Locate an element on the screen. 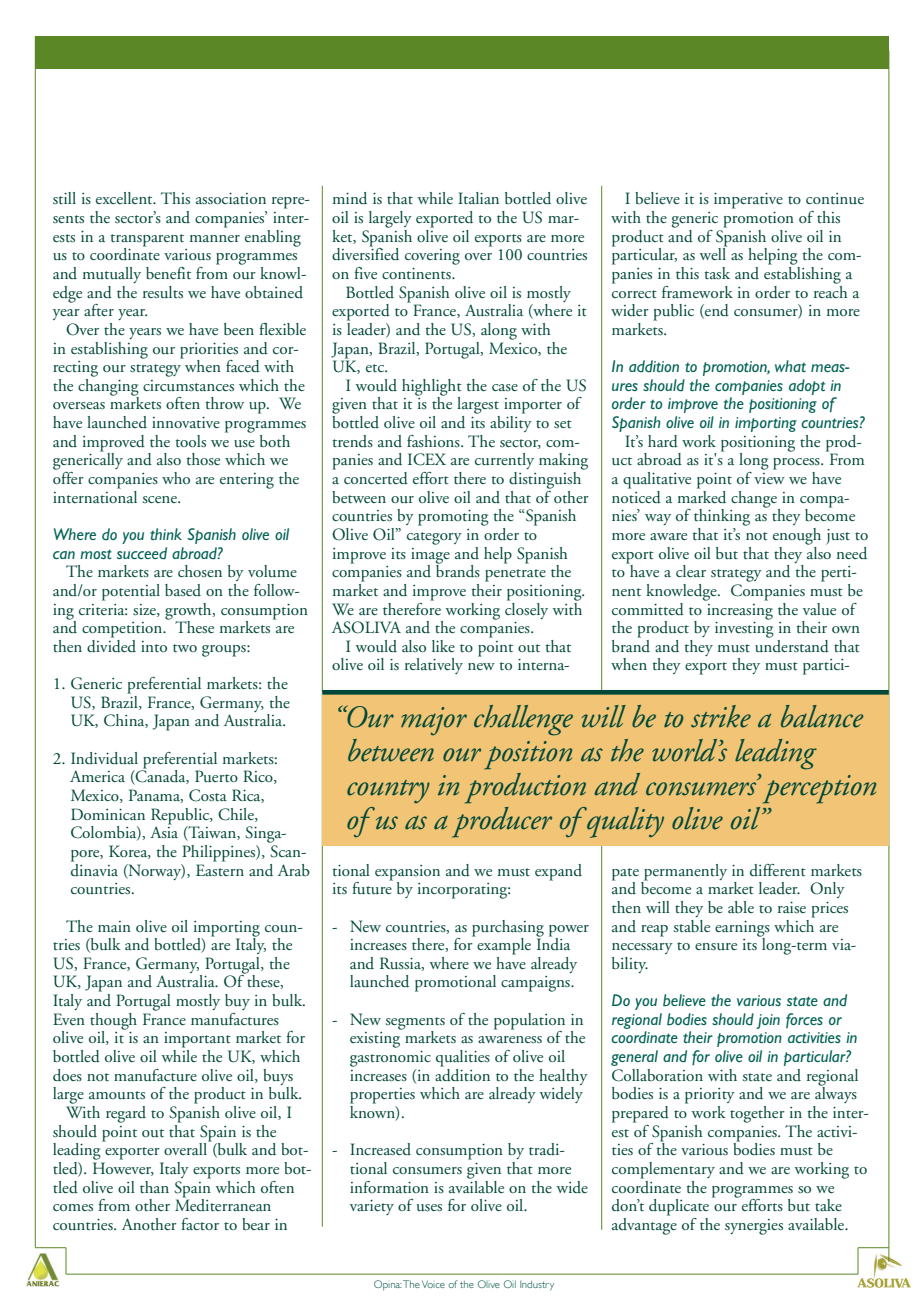  strike is located at coordinates (721, 716).
